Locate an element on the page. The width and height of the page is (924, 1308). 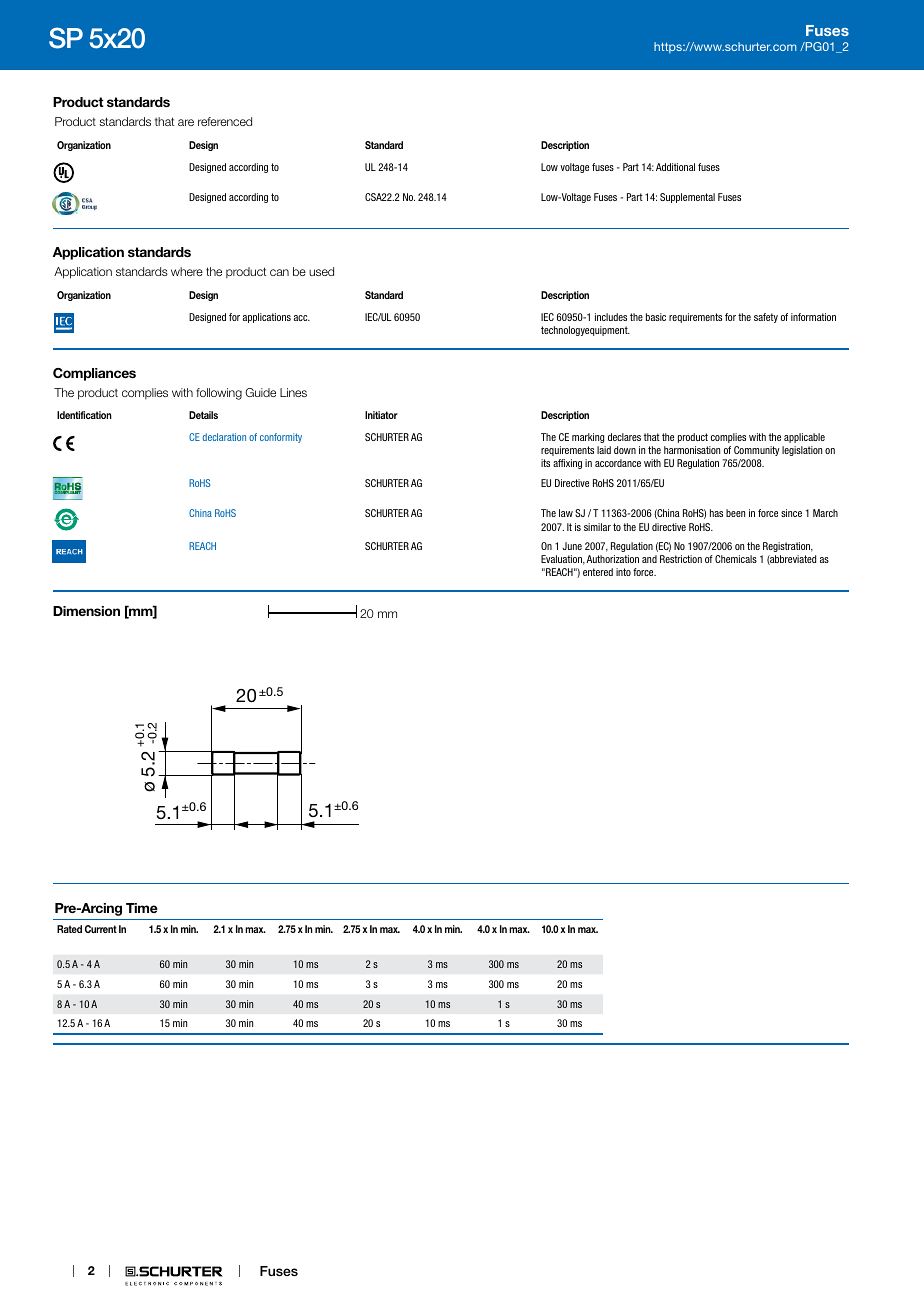
Current is located at coordinates (101, 929).
